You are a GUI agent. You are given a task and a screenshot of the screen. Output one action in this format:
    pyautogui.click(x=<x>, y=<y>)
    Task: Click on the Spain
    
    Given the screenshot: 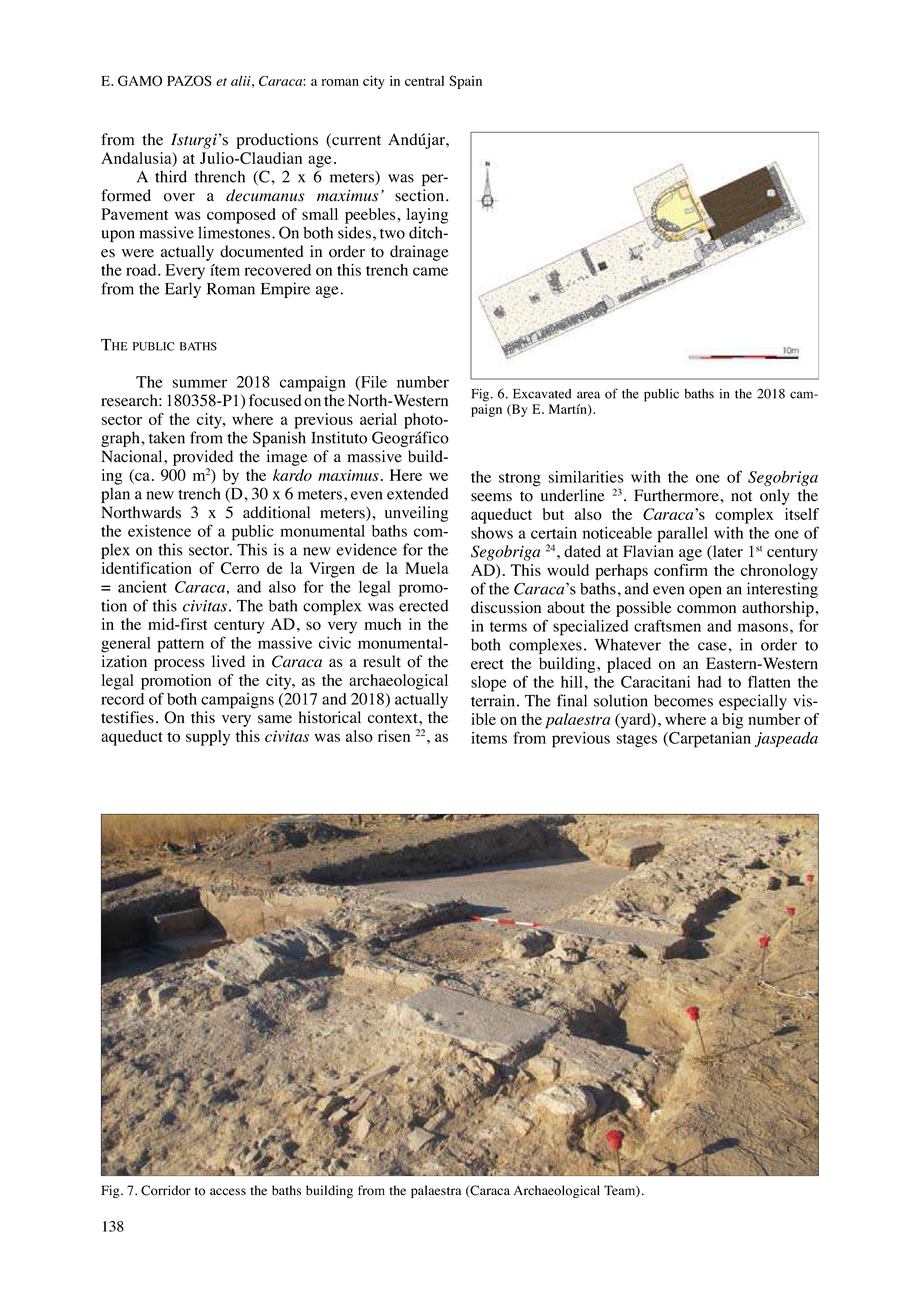 What is the action you would take?
    pyautogui.click(x=465, y=82)
